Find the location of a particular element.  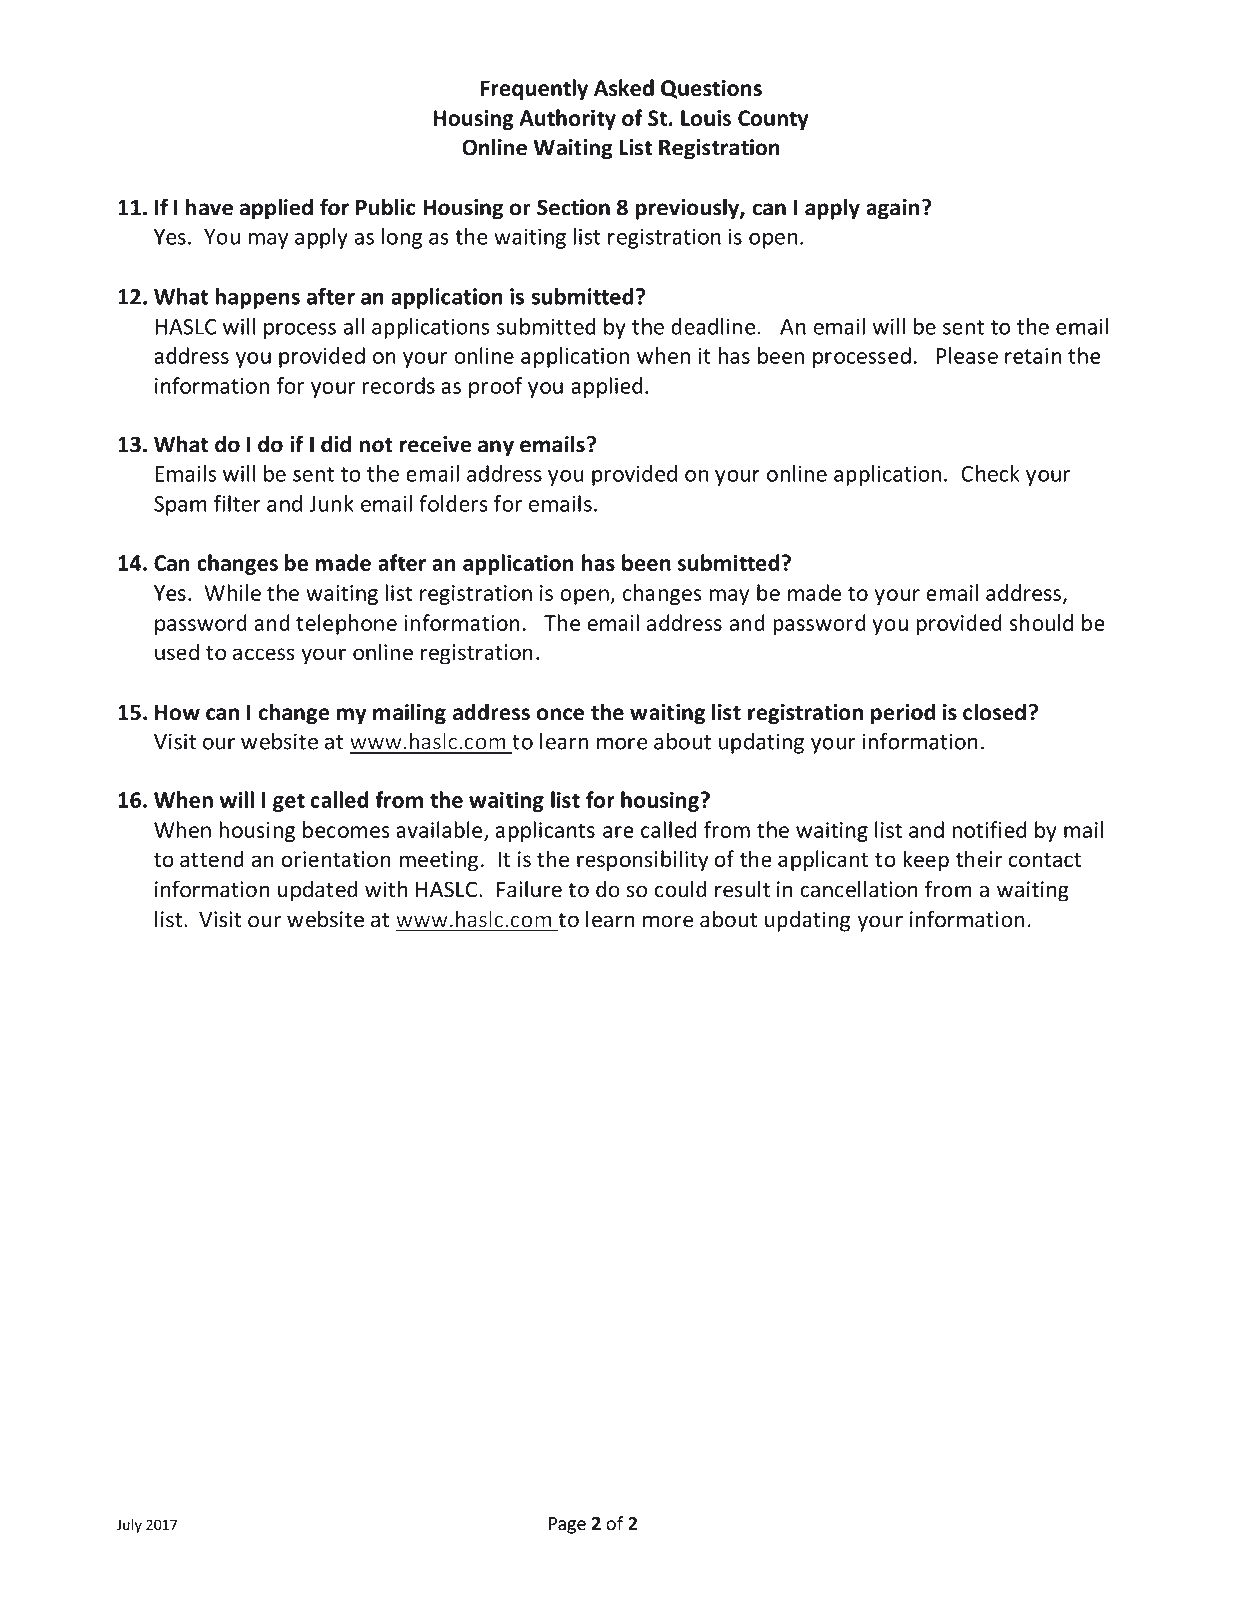

Authority is located at coordinates (567, 119).
